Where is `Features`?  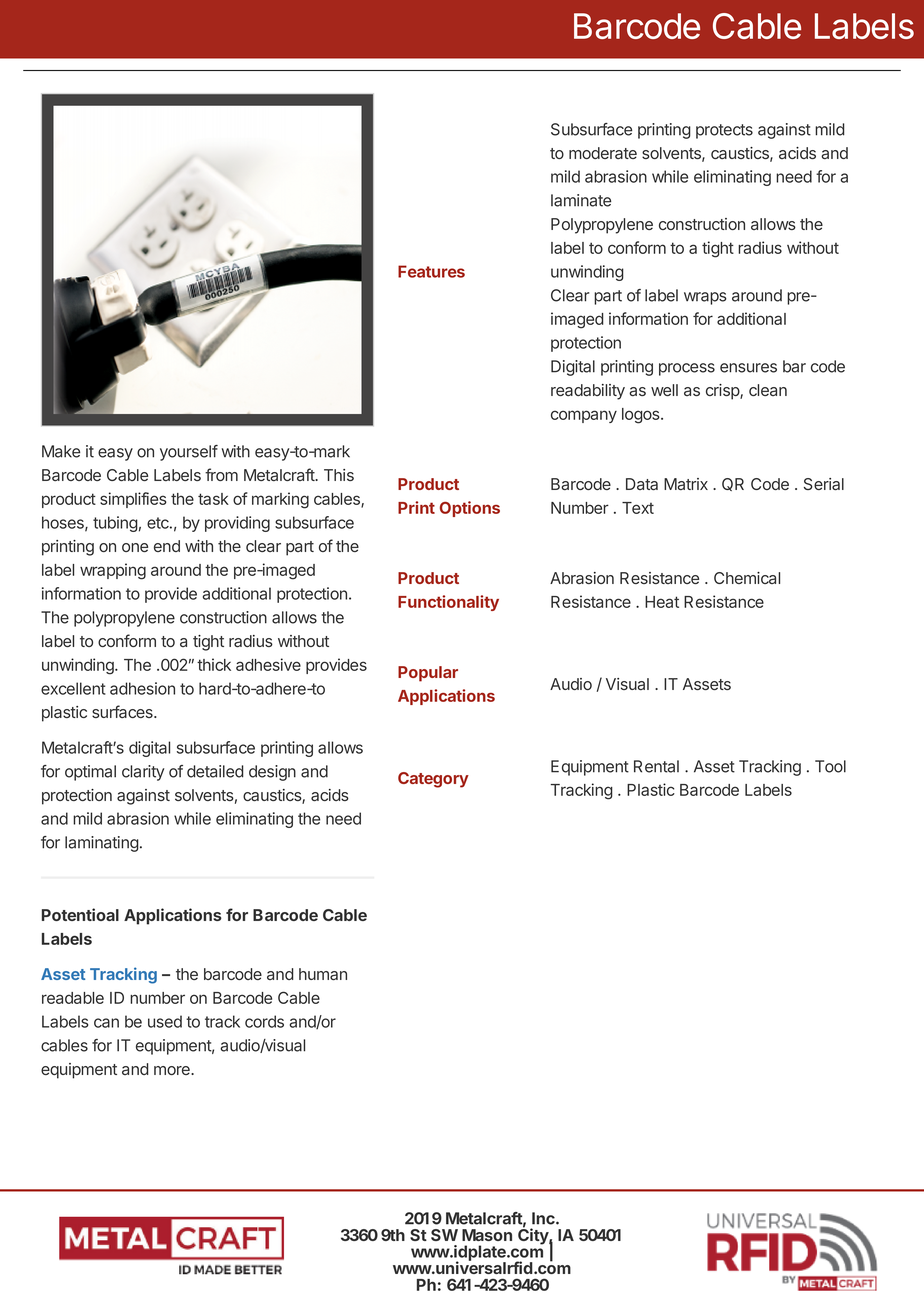 Features is located at coordinates (431, 271).
